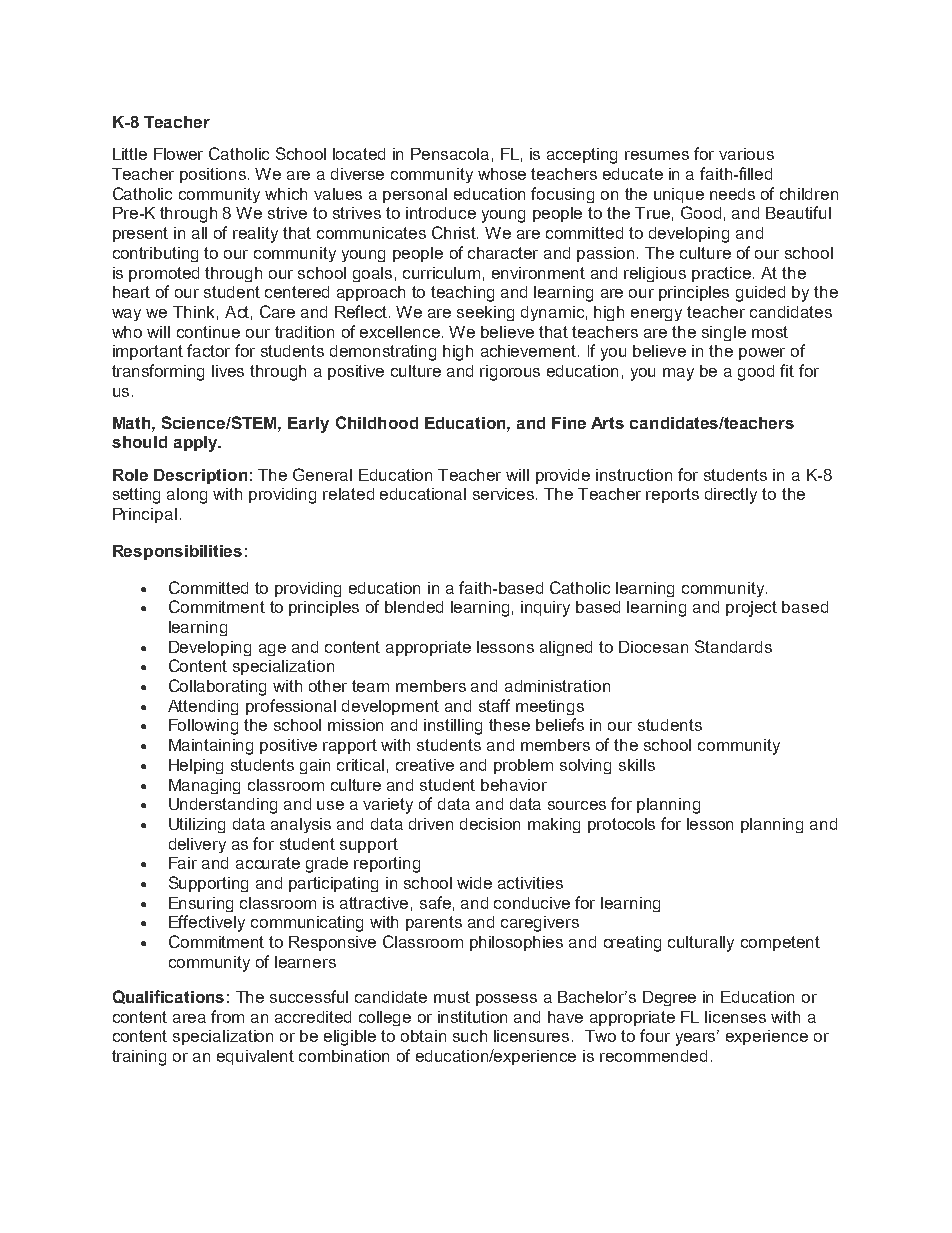  I want to click on such, so click(470, 1036).
